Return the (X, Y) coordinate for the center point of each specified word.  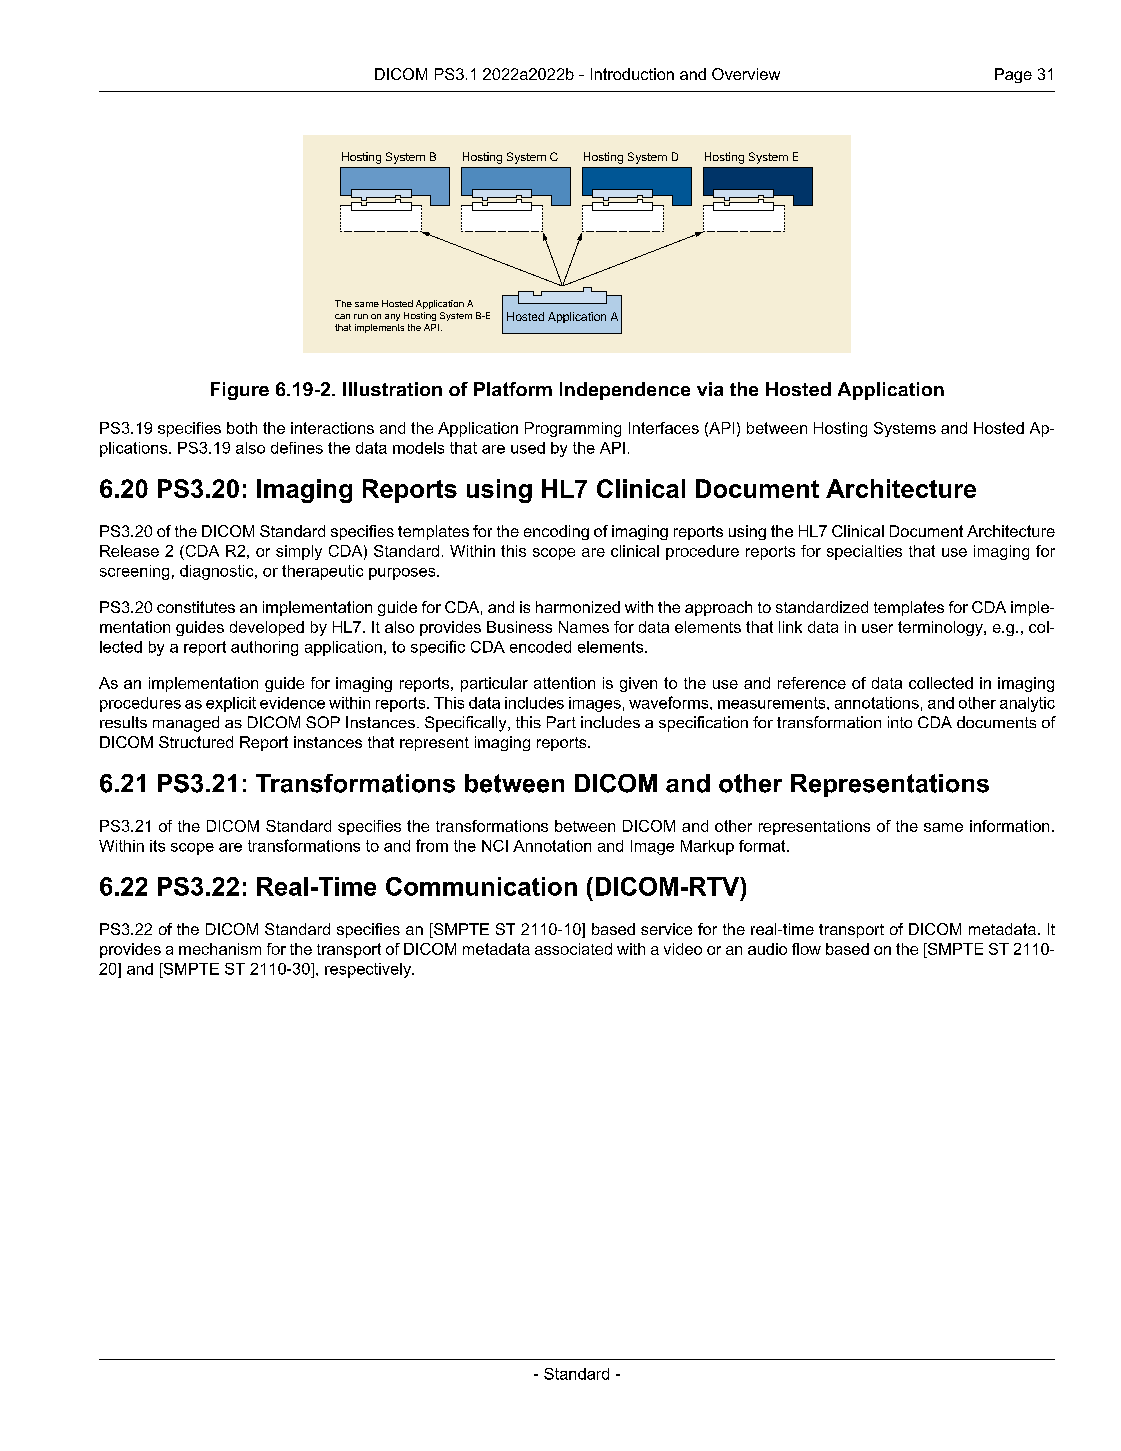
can (342, 316)
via (710, 389)
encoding (556, 532)
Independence (625, 391)
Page (1013, 75)
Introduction (632, 74)
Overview (746, 74)
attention (564, 683)
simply (299, 552)
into (900, 722)
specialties (864, 552)
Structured (196, 742)
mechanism (220, 949)
